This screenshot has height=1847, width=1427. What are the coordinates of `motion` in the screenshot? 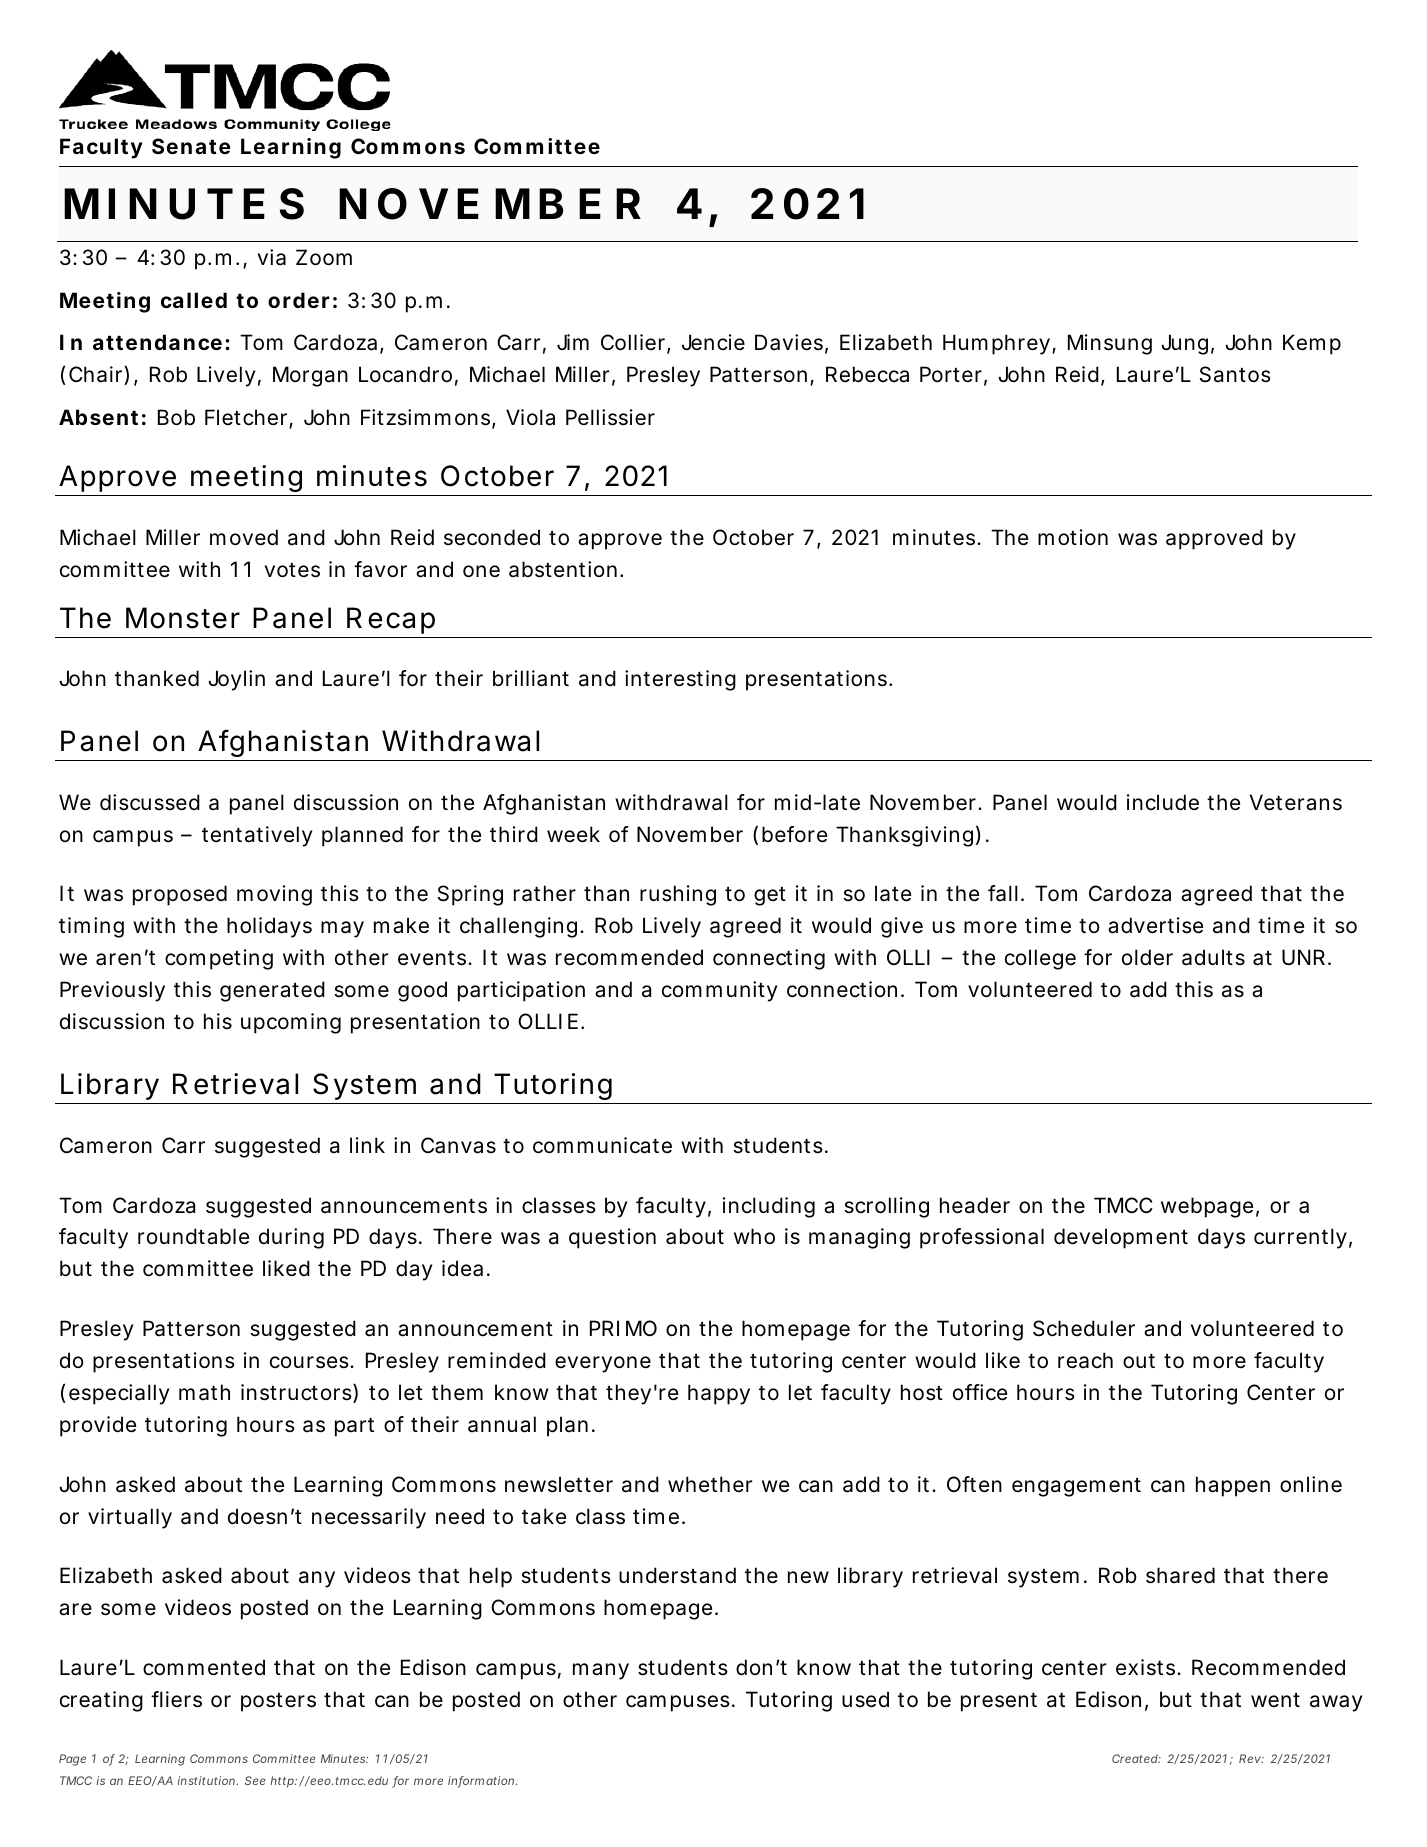 It's located at (1073, 537).
